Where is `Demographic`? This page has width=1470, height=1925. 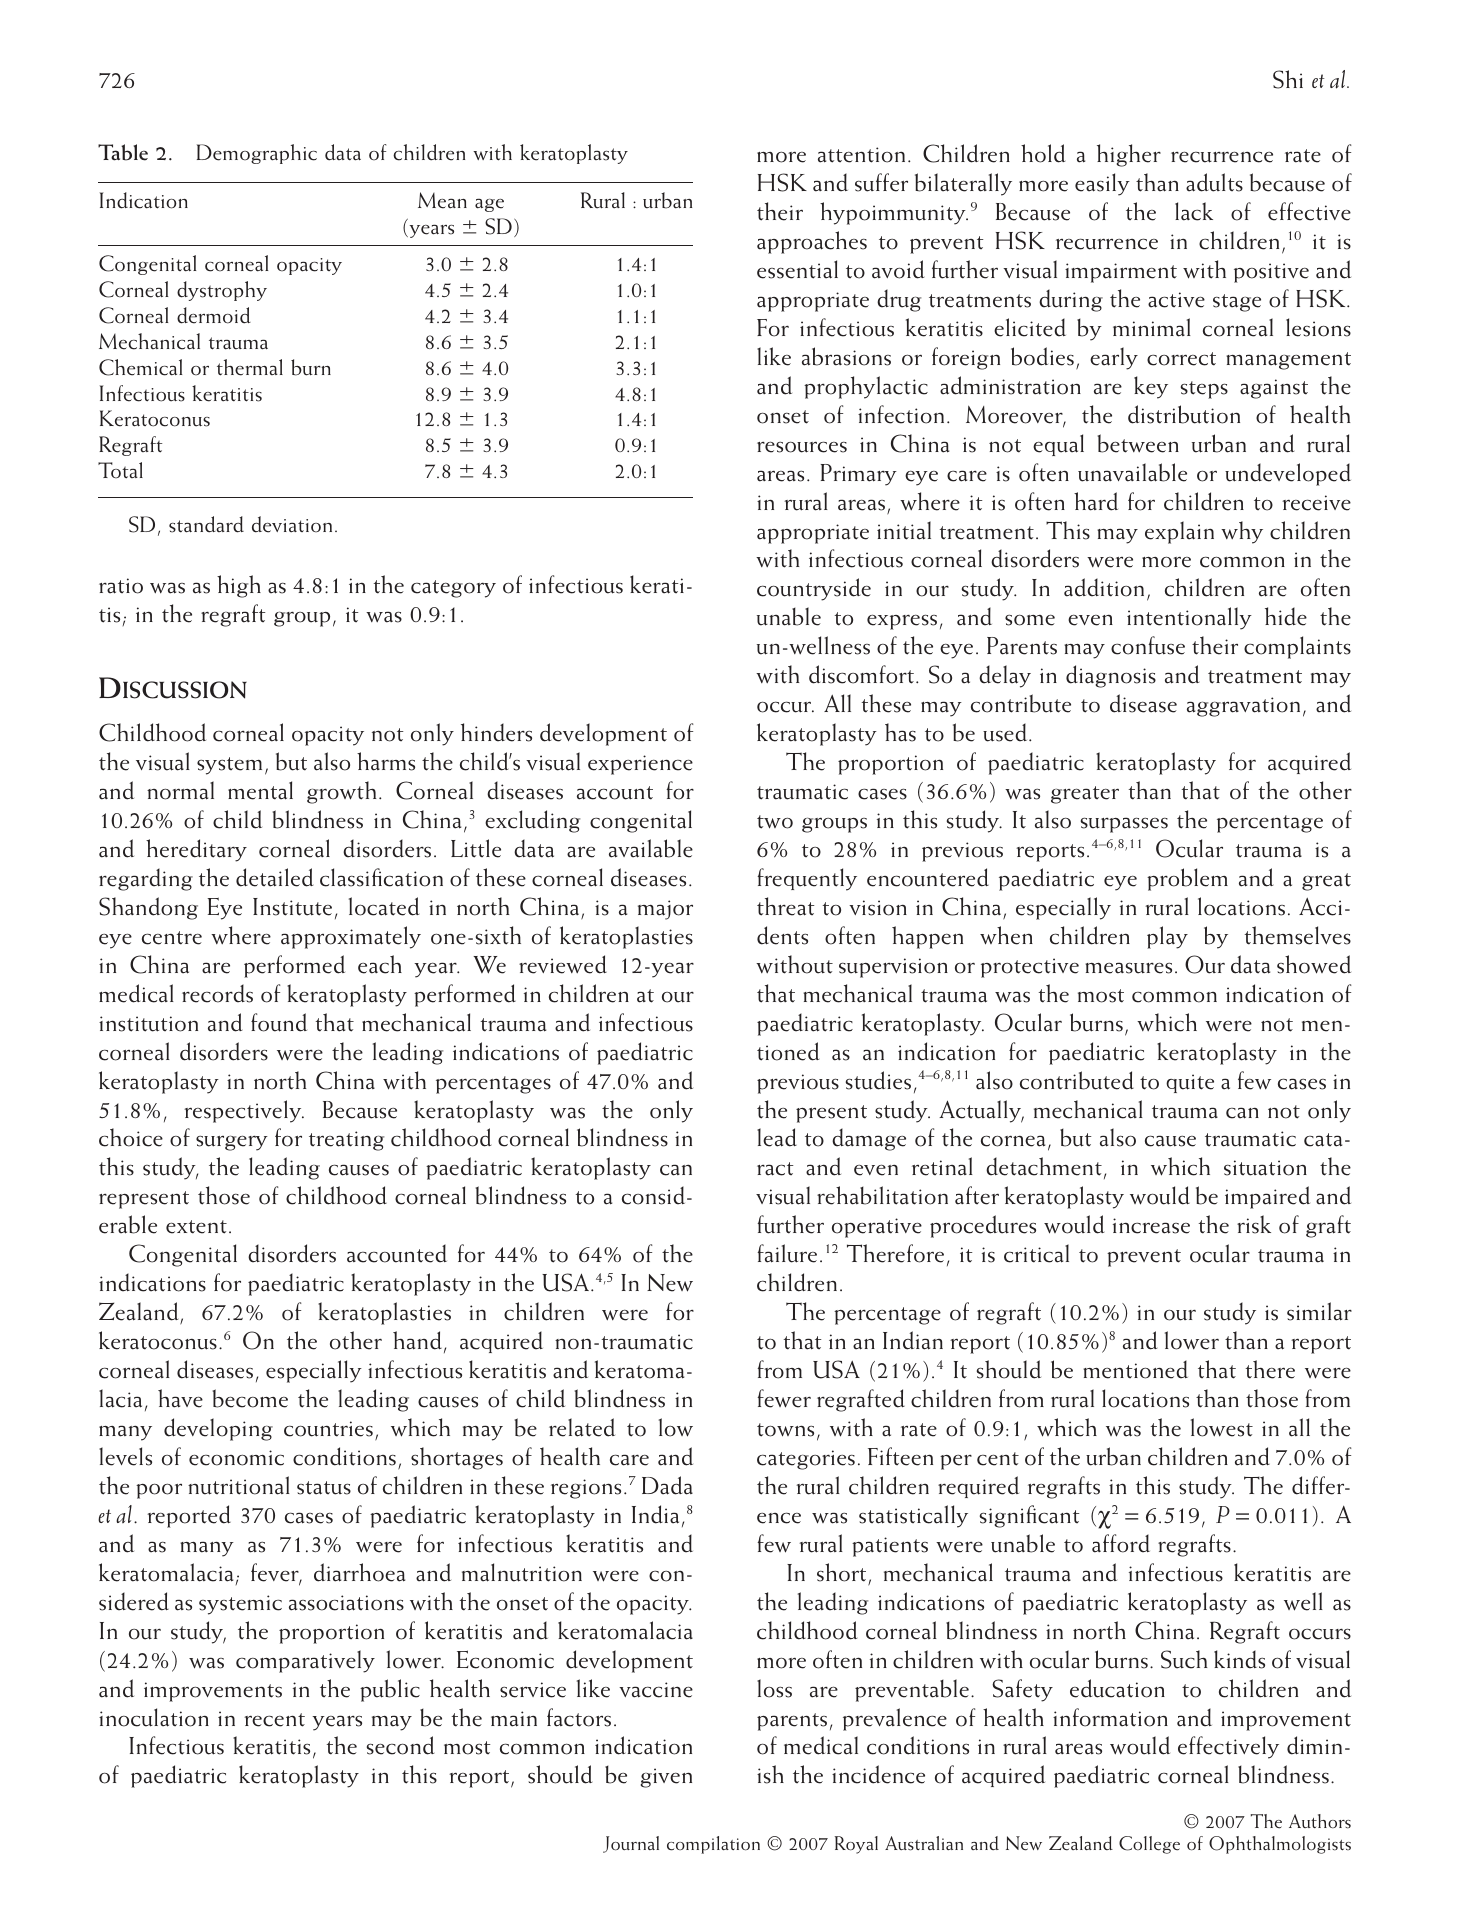 Demographic is located at coordinates (257, 154).
